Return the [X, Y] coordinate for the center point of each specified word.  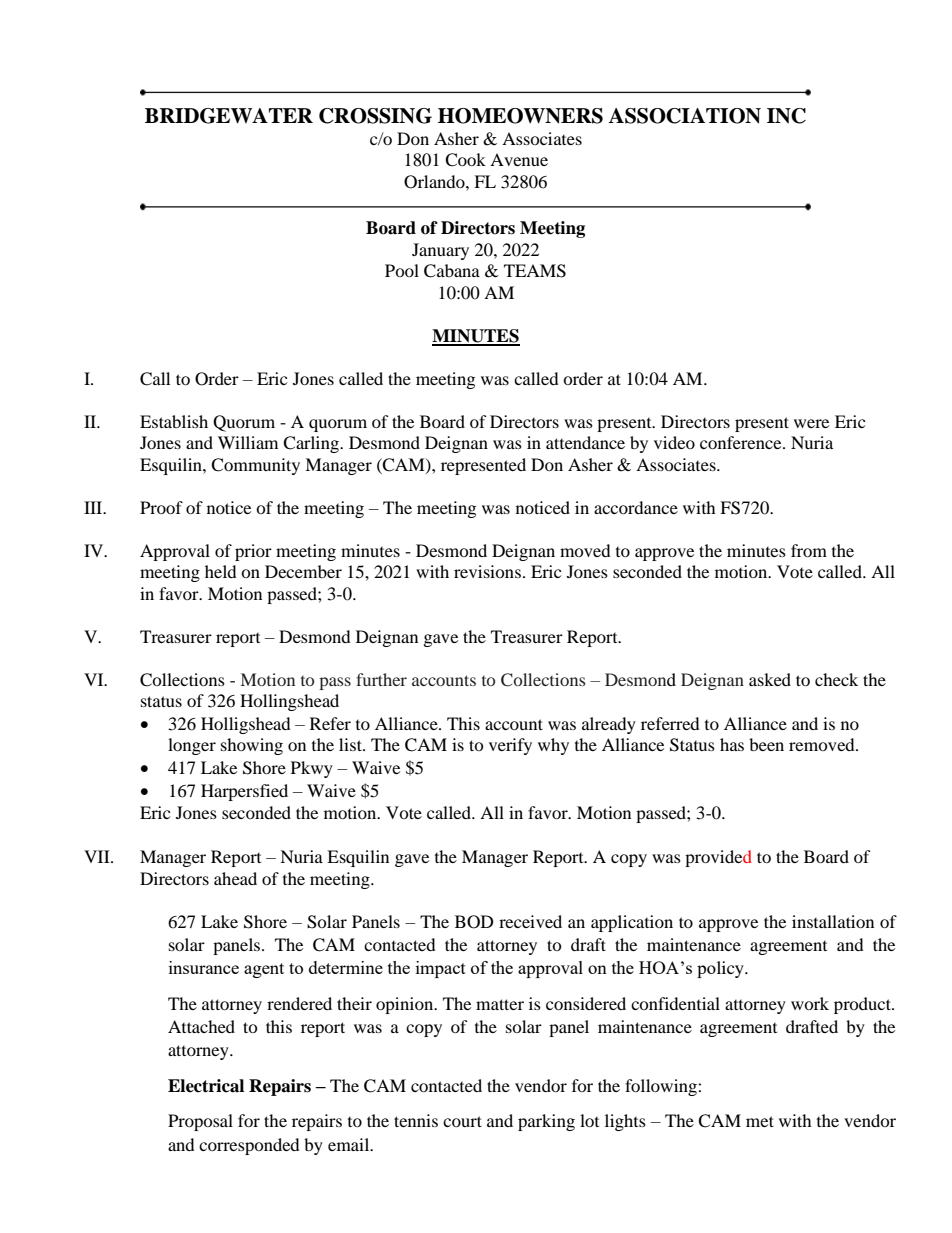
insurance [204, 967]
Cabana [452, 271]
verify [510, 746]
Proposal [200, 1122]
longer [192, 746]
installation [833, 921]
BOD [474, 922]
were [811, 423]
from [809, 550]
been [766, 744]
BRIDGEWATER [229, 116]
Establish [174, 421]
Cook [465, 160]
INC [786, 116]
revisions [487, 571]
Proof [161, 507]
